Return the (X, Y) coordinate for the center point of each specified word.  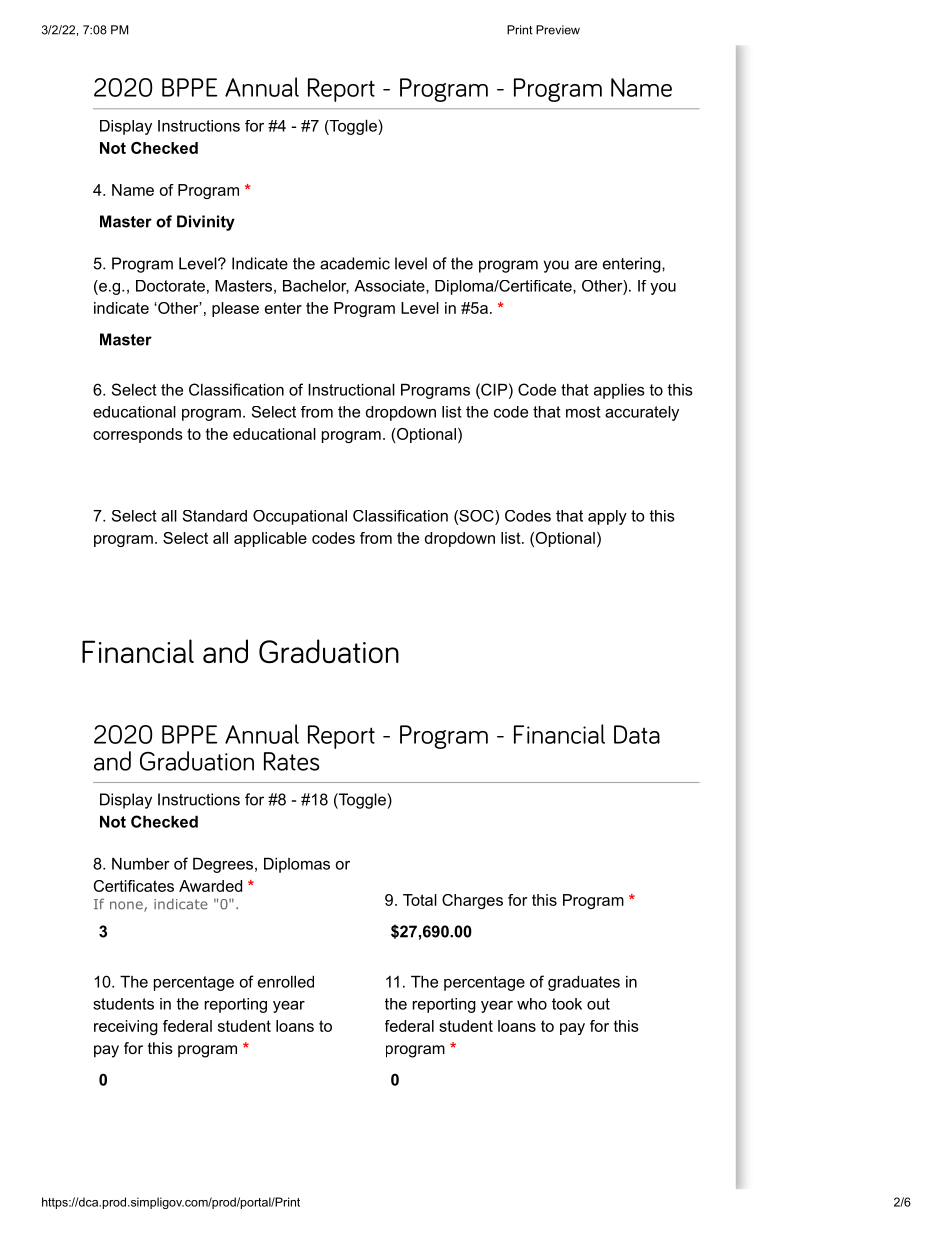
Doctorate (170, 286)
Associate (390, 286)
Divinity (206, 223)
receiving (126, 1027)
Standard (215, 516)
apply (607, 517)
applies (619, 391)
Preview (558, 30)
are (586, 265)
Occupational (300, 517)
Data (637, 734)
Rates (291, 761)
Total (420, 900)
